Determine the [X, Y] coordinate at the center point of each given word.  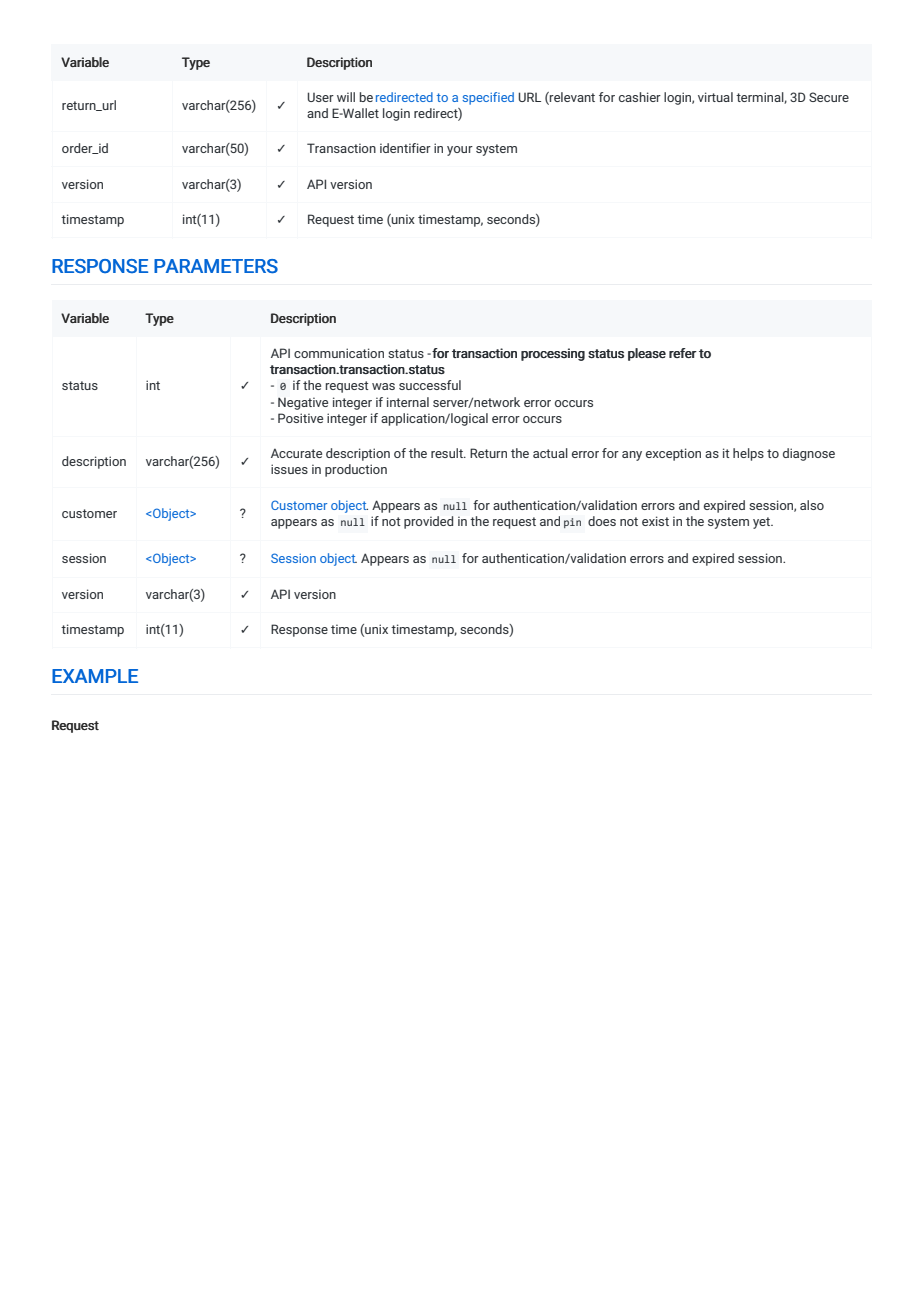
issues [289, 469]
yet [762, 523]
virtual [715, 97]
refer [683, 353]
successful [430, 385]
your [460, 151]
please [647, 354]
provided [428, 522]
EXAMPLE [95, 676]
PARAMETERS [216, 266]
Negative [303, 403]
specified [488, 98]
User [321, 97]
